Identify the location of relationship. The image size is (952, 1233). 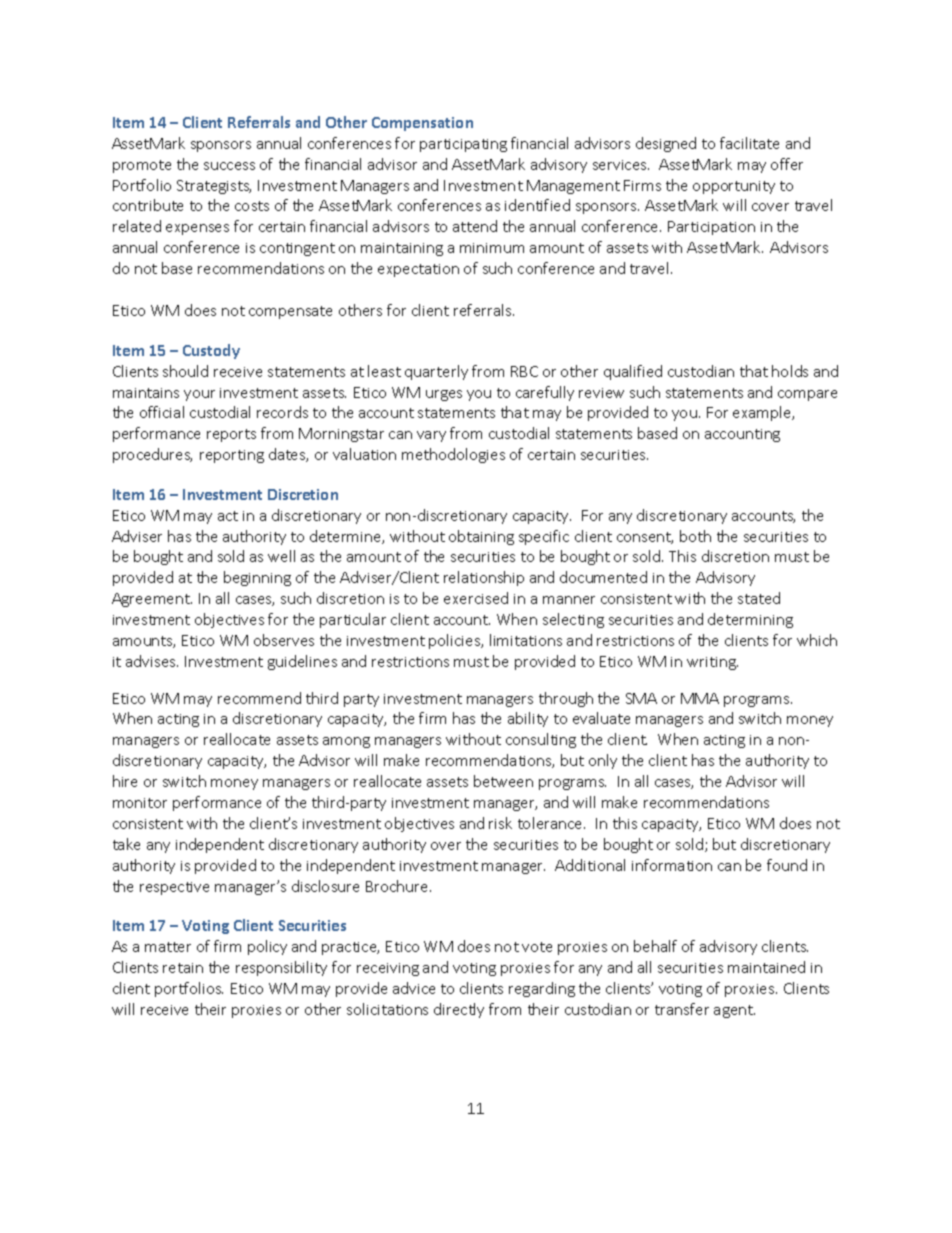
(484, 578).
